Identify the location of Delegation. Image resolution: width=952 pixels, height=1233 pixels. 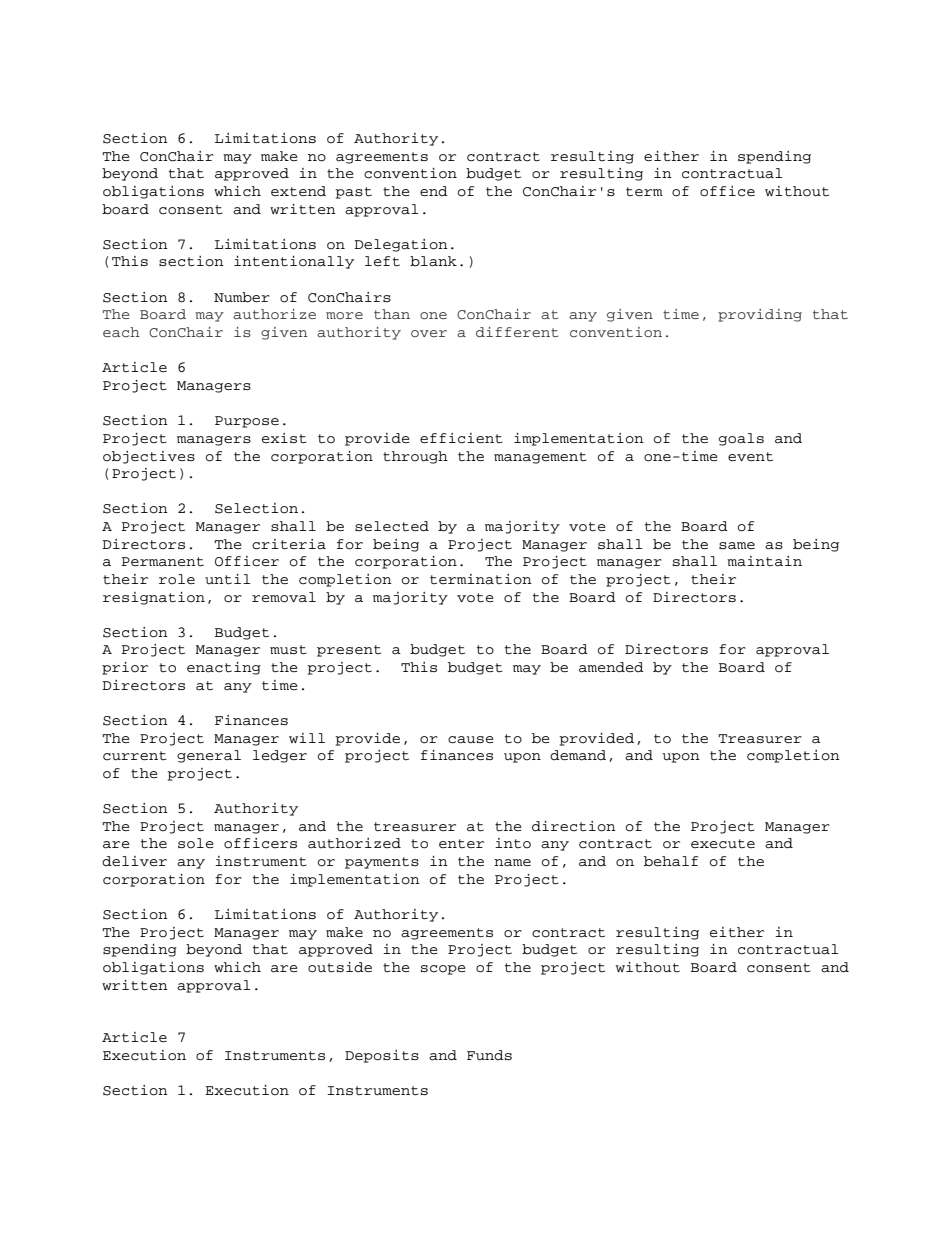
(401, 245).
